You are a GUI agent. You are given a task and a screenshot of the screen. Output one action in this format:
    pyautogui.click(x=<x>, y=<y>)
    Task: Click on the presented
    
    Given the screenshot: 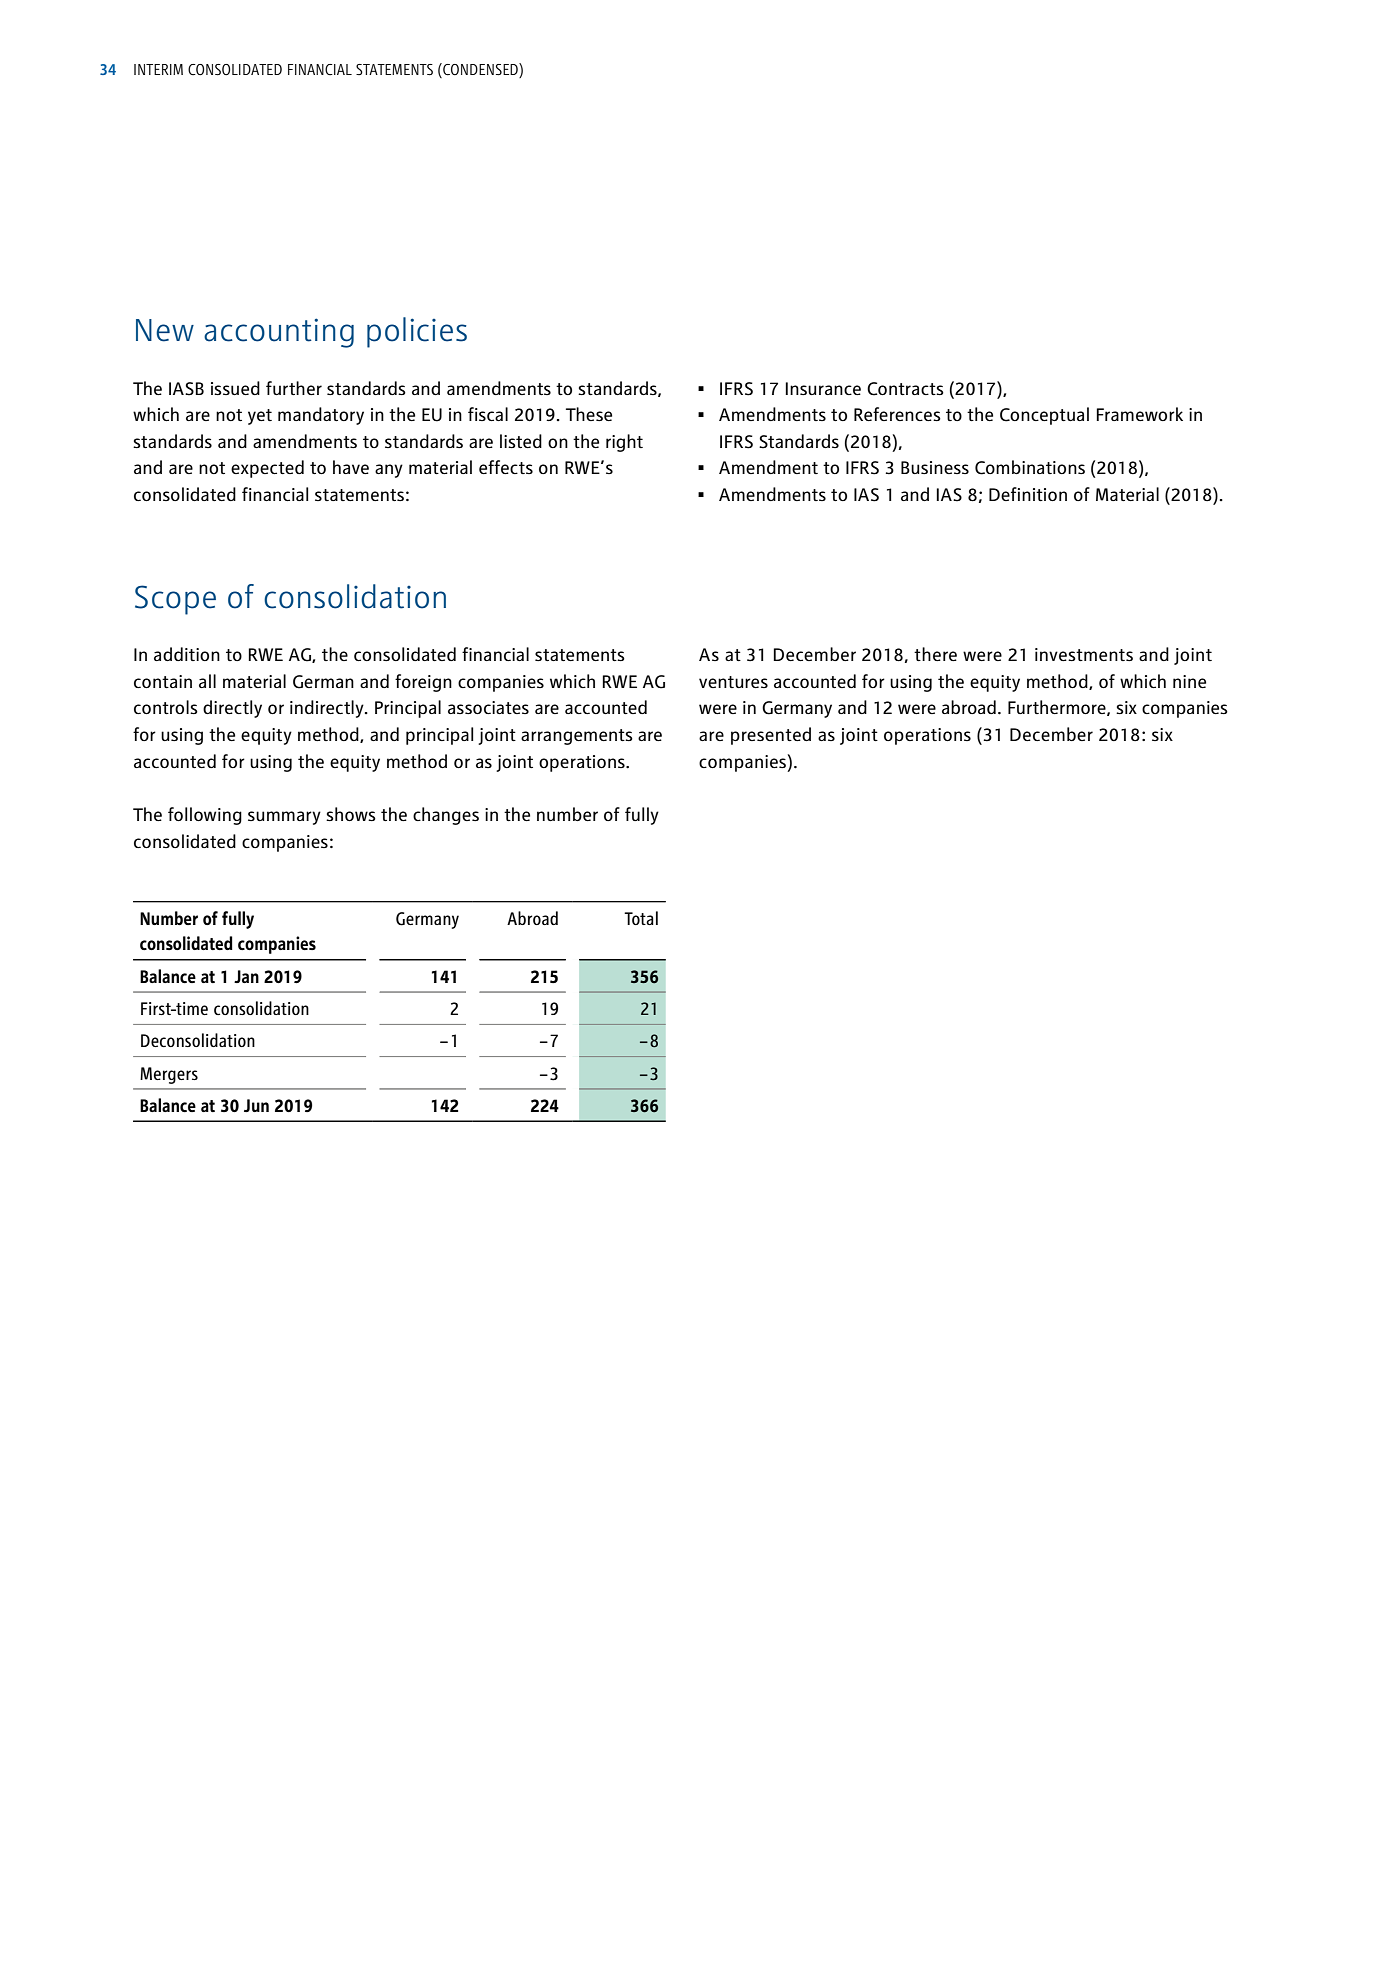 What is the action you would take?
    pyautogui.click(x=771, y=736)
